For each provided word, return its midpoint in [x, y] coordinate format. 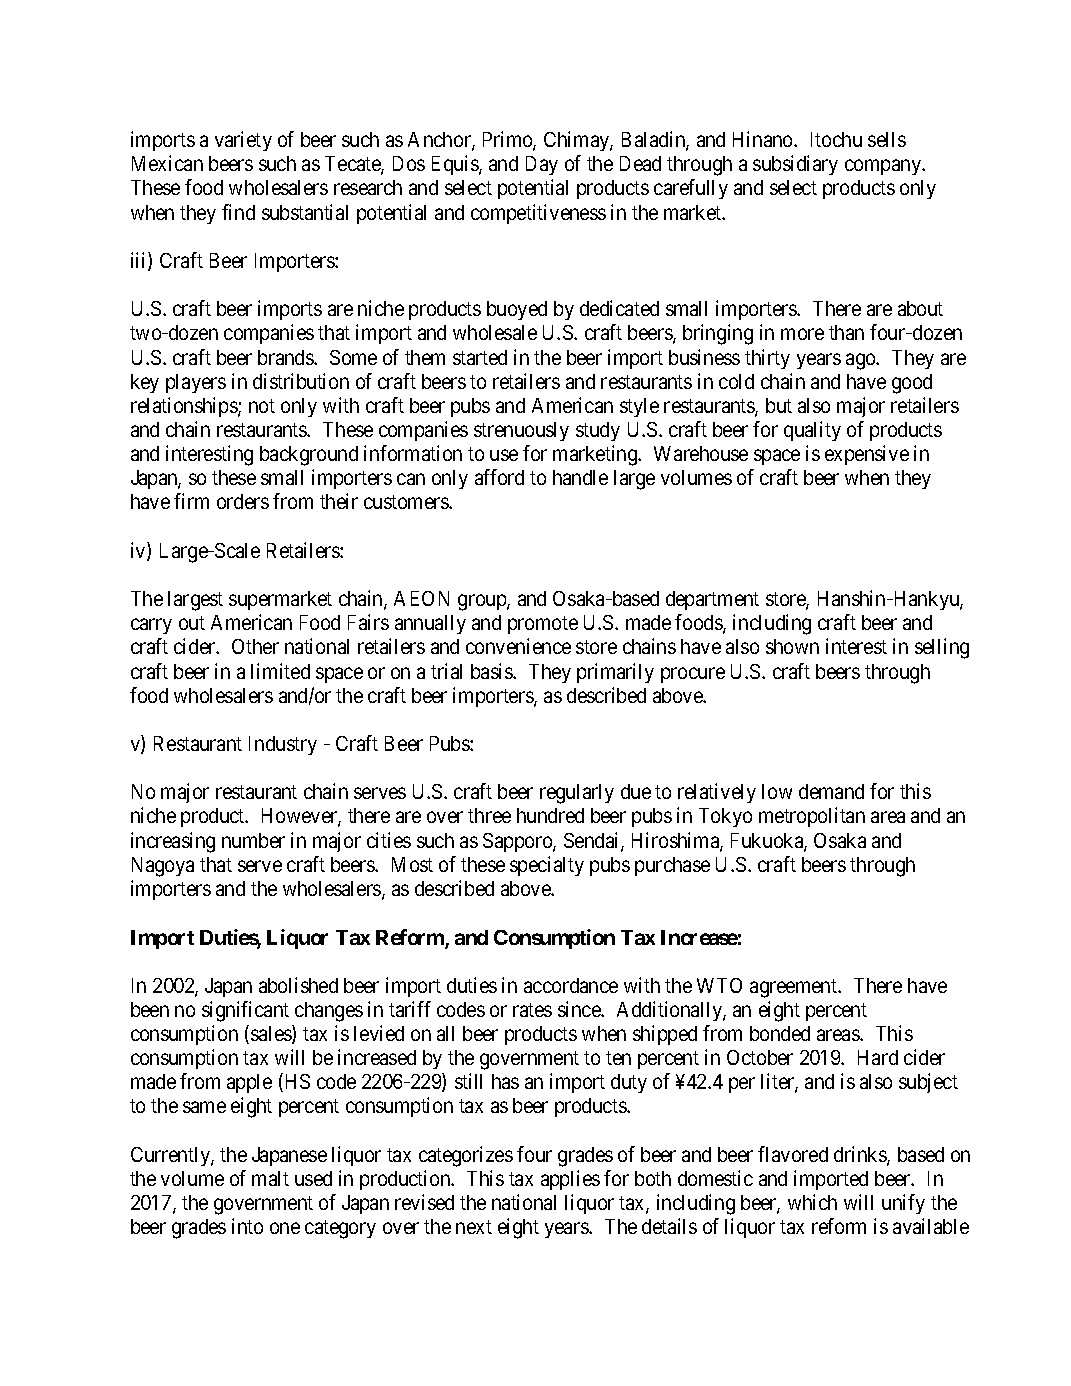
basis [492, 671]
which [812, 1202]
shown [792, 646]
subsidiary [795, 165]
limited [280, 671]
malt [270, 1178]
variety [243, 141]
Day [542, 165]
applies [570, 1180]
